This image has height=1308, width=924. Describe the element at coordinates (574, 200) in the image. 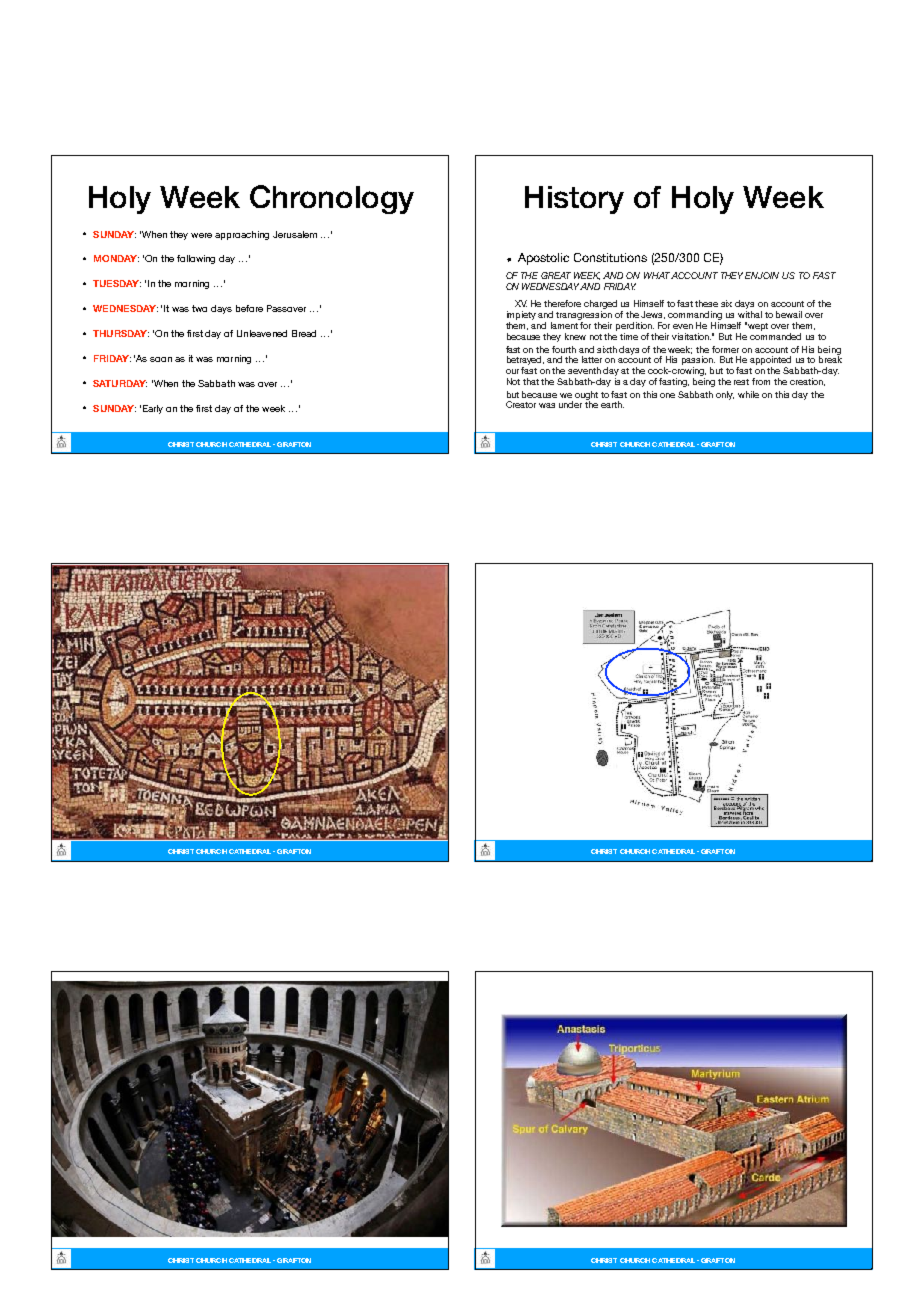

I see `History` at that location.
